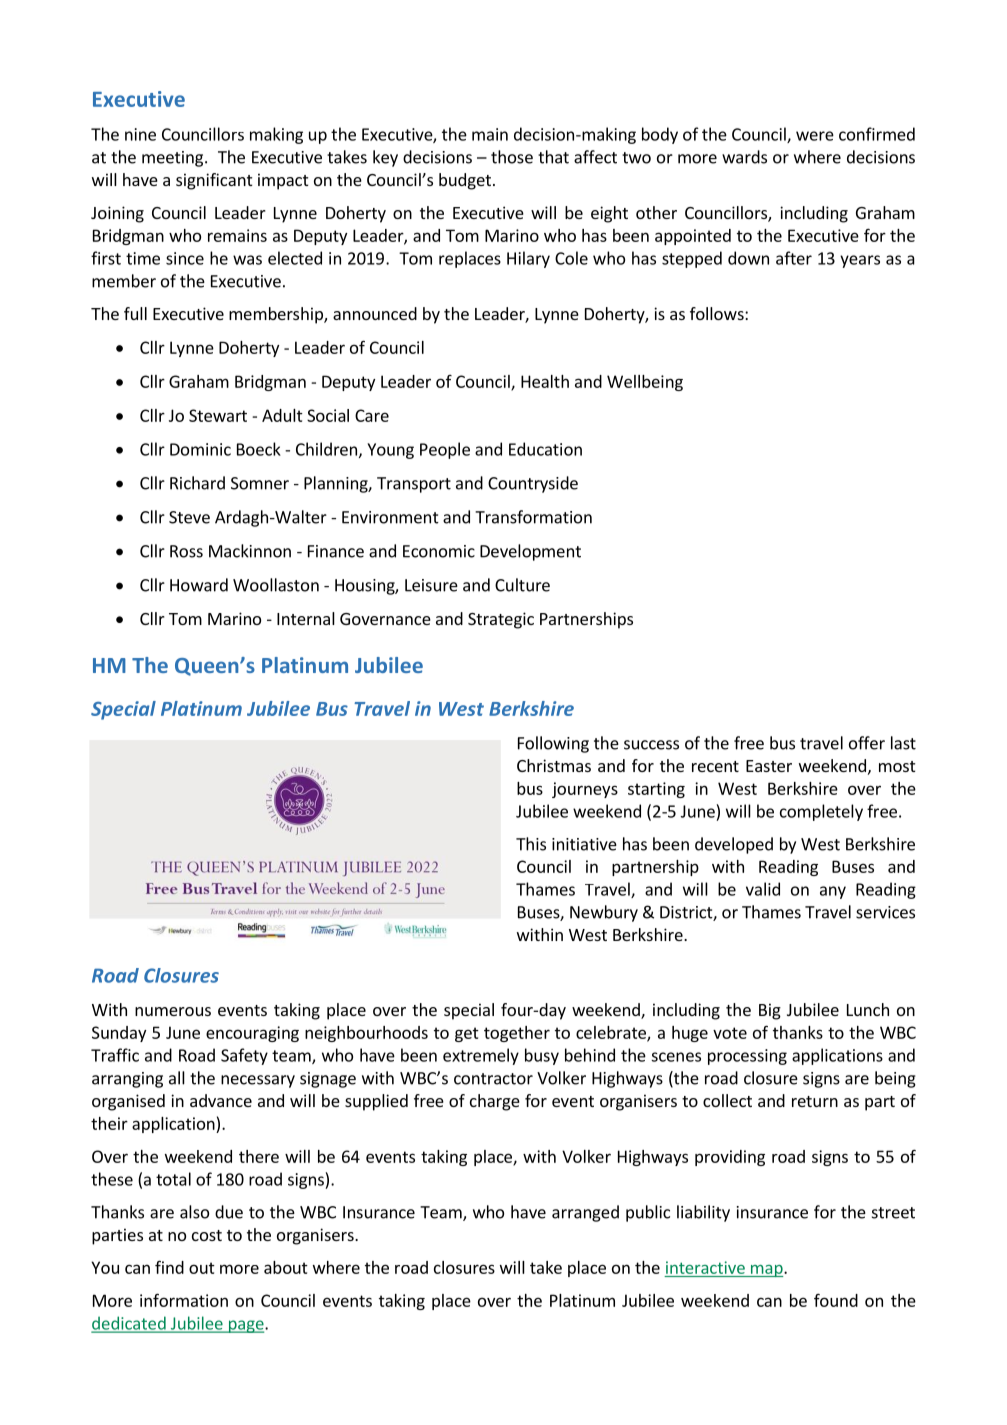  What do you see at coordinates (815, 136) in the page?
I see `were` at bounding box center [815, 136].
